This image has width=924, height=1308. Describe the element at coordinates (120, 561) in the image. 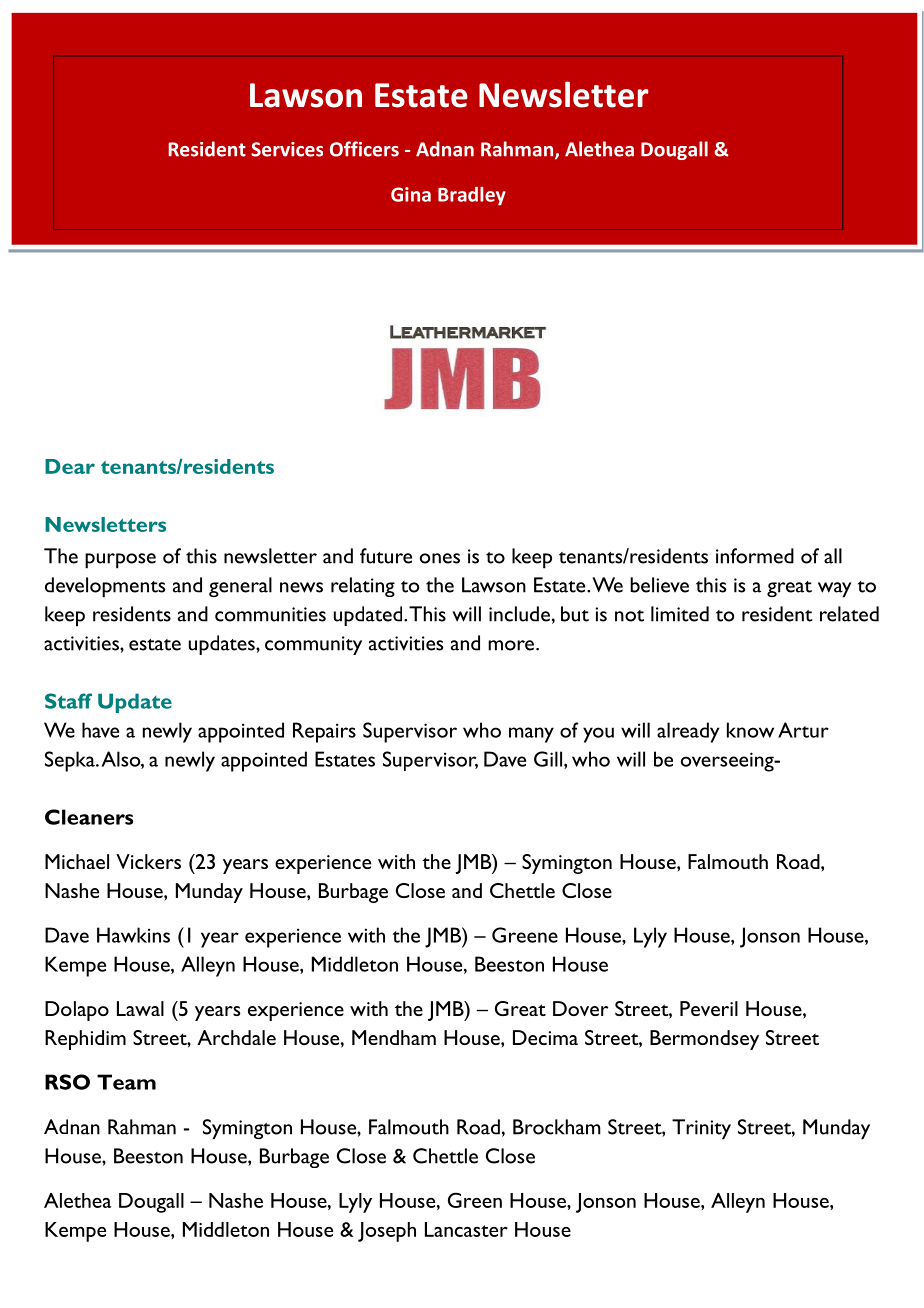

I see `purpose` at that location.
